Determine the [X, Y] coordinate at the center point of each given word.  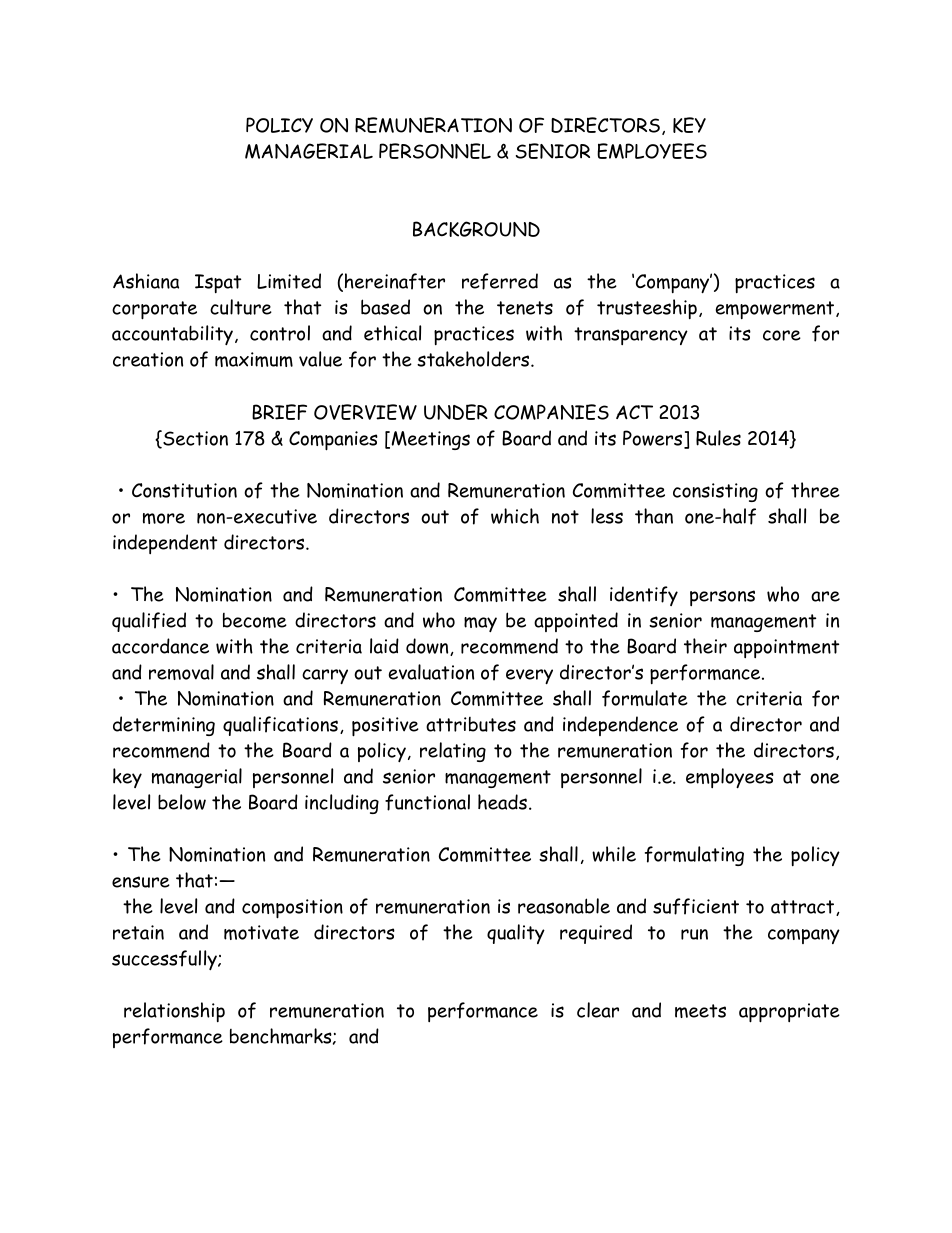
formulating [694, 856]
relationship [174, 1012]
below [182, 802]
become [255, 620]
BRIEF [279, 412]
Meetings [431, 440]
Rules [718, 438]
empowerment [776, 310]
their [705, 646]
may [480, 624]
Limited [289, 281]
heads [502, 802]
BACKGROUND [476, 229]
